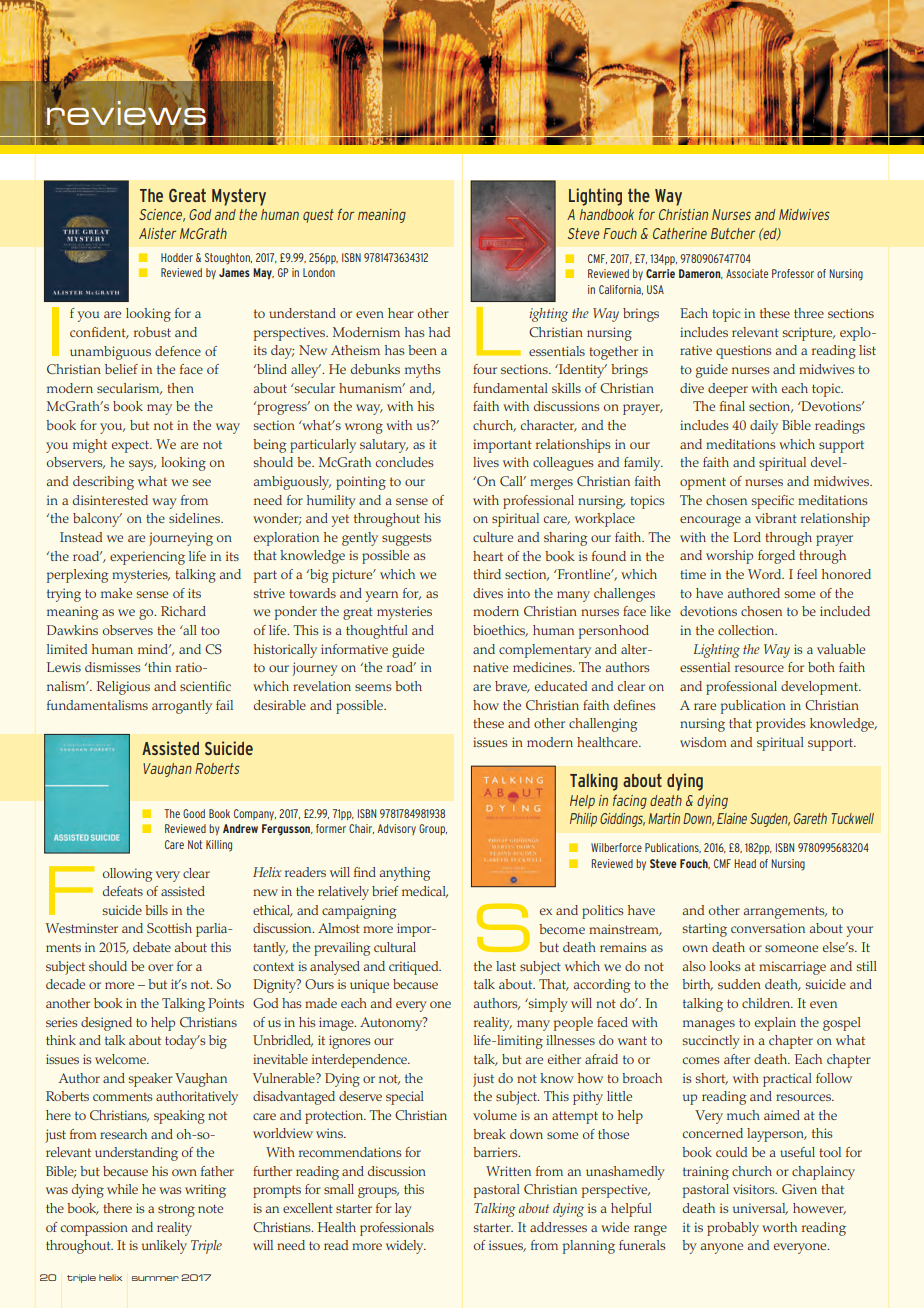  What do you see at coordinates (142, 465) in the image?
I see `says` at bounding box center [142, 465].
